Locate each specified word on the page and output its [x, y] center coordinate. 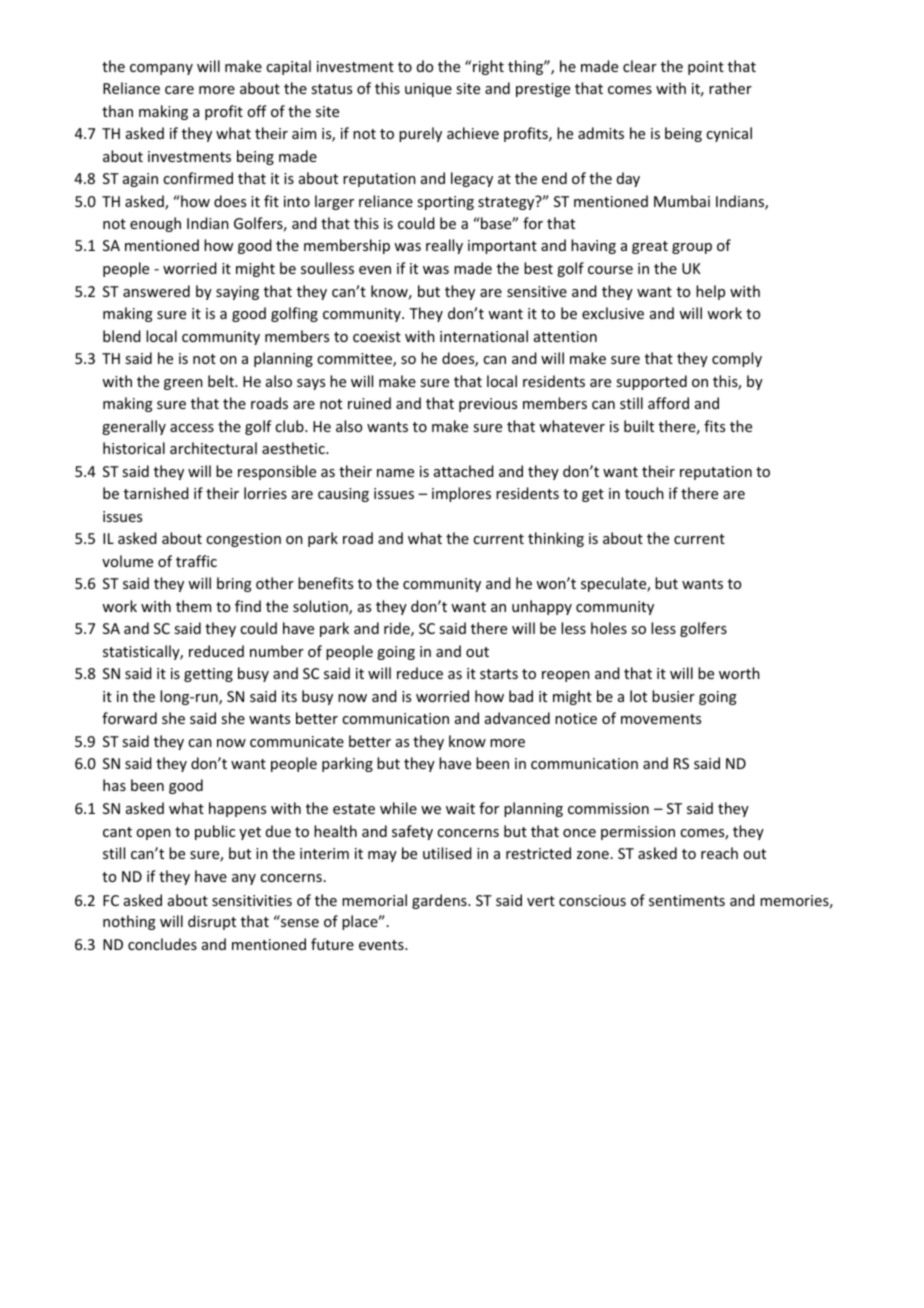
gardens [440, 901]
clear [640, 66]
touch [644, 493]
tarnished [156, 493]
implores [461, 494]
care [179, 90]
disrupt [212, 922]
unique [428, 90]
